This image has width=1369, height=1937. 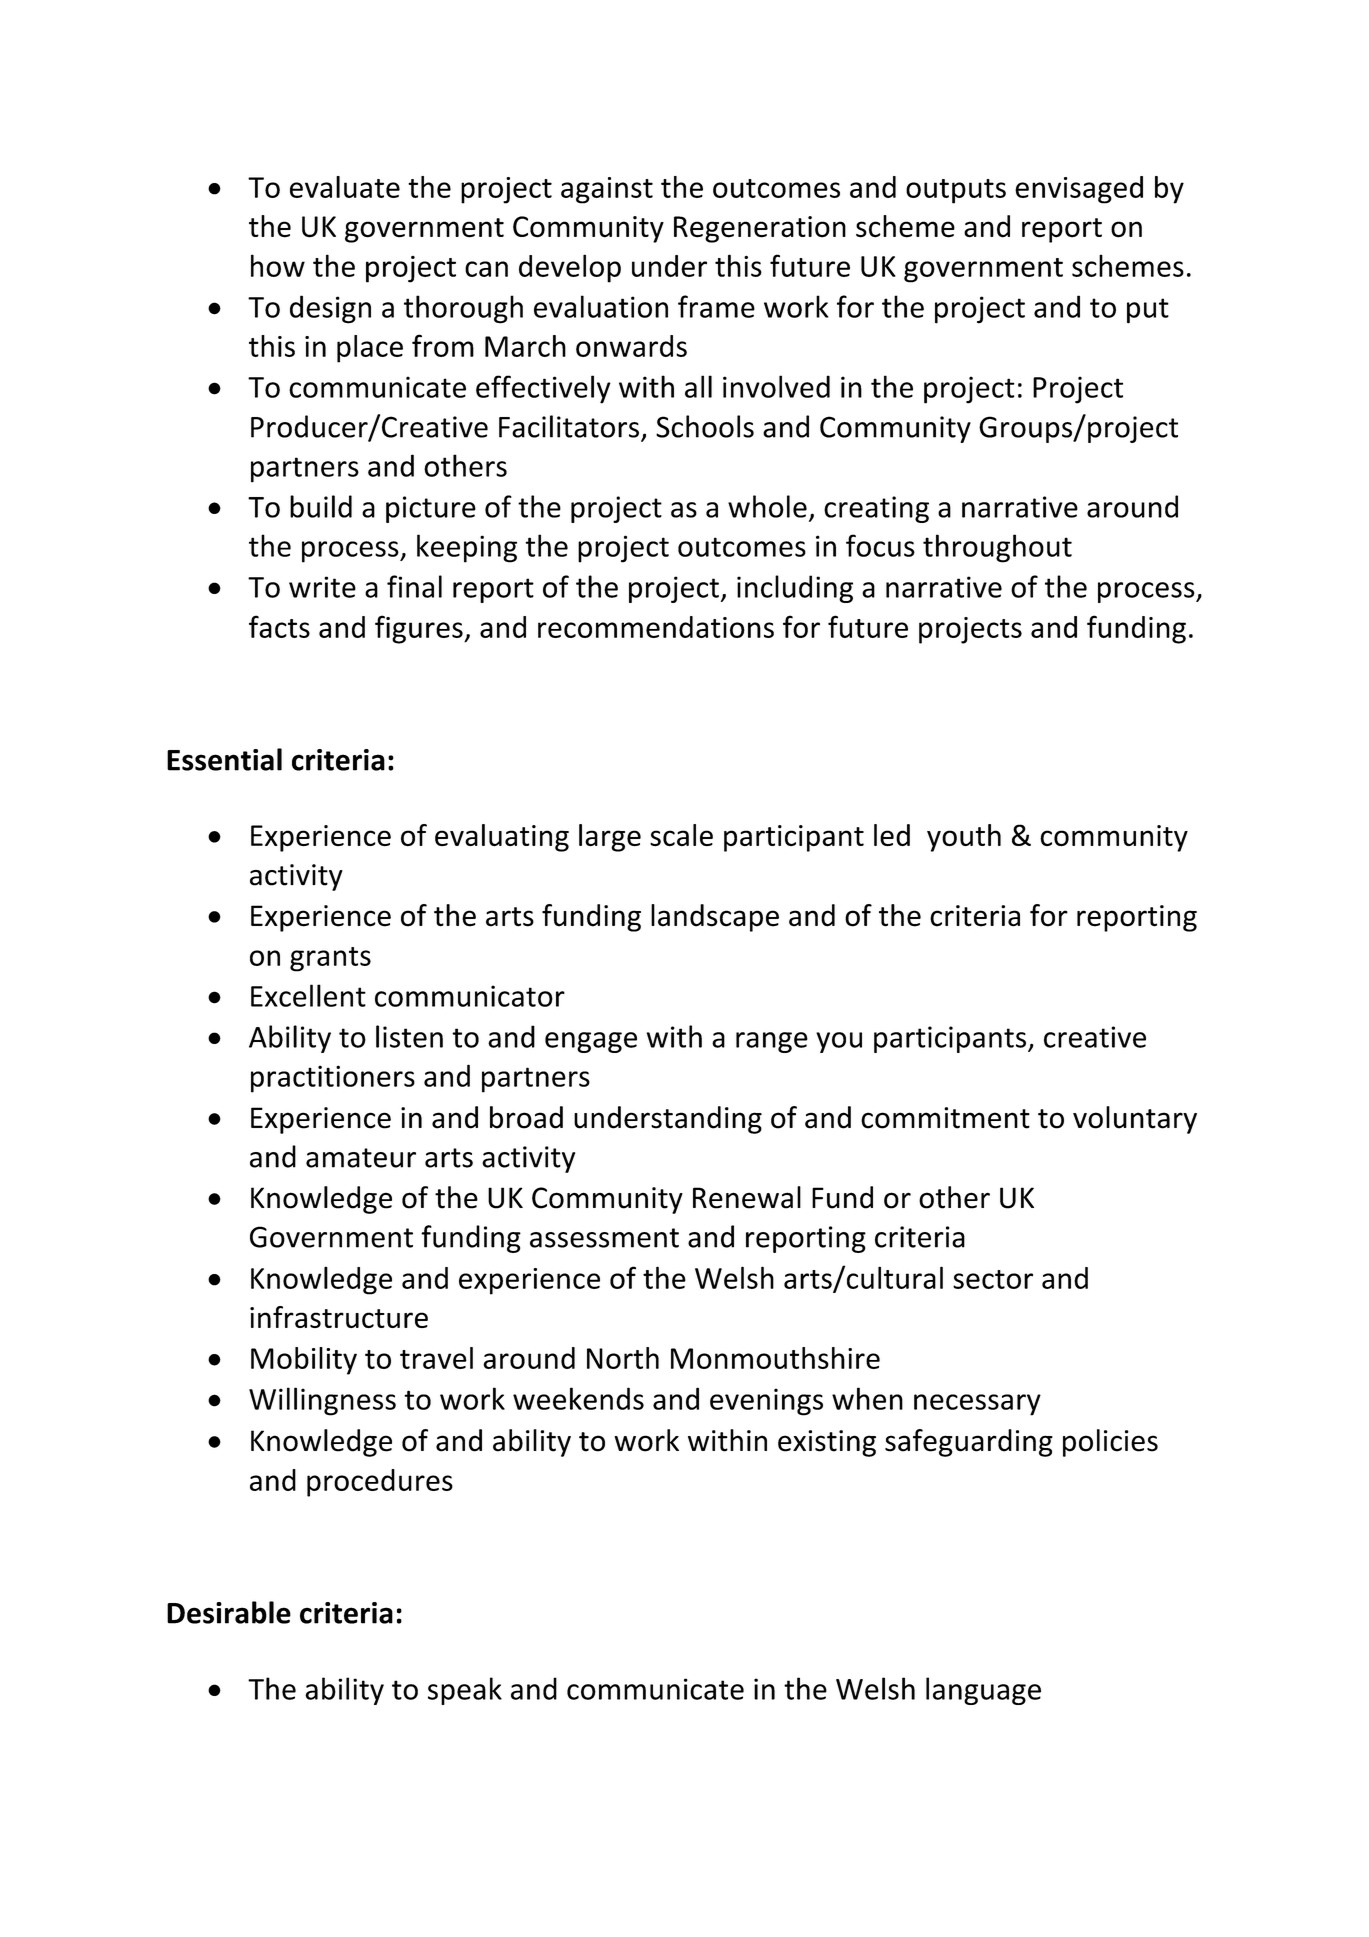 I want to click on evaluate, so click(x=345, y=187).
